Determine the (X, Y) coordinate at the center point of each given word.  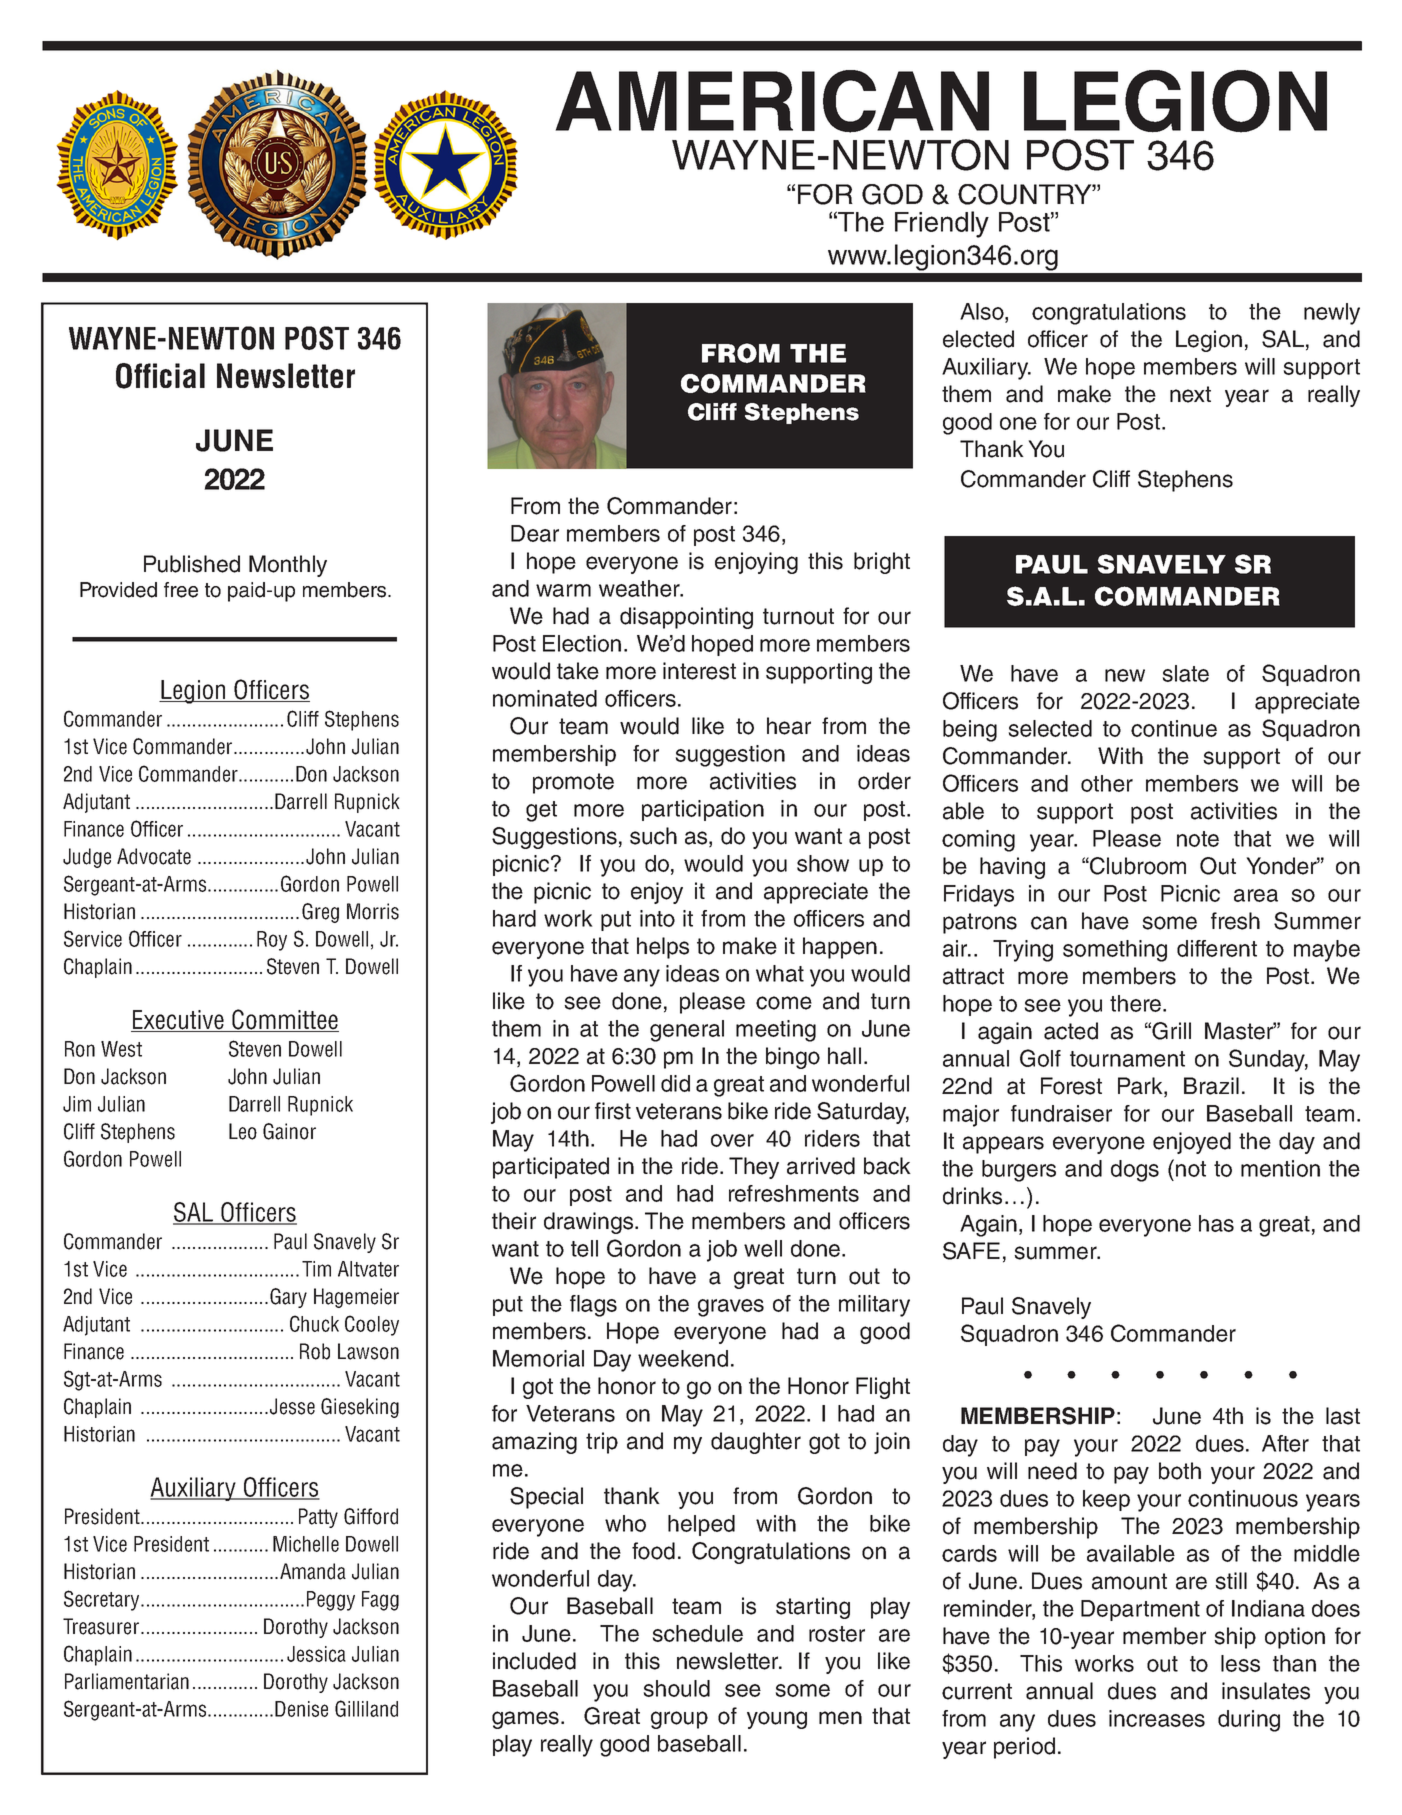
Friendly (942, 224)
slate (1186, 673)
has (1216, 1223)
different (1217, 948)
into (657, 918)
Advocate (154, 856)
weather (640, 588)
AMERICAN (772, 101)
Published (192, 564)
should (677, 1688)
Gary (288, 1298)
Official (160, 376)
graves (731, 1308)
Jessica (316, 1654)
